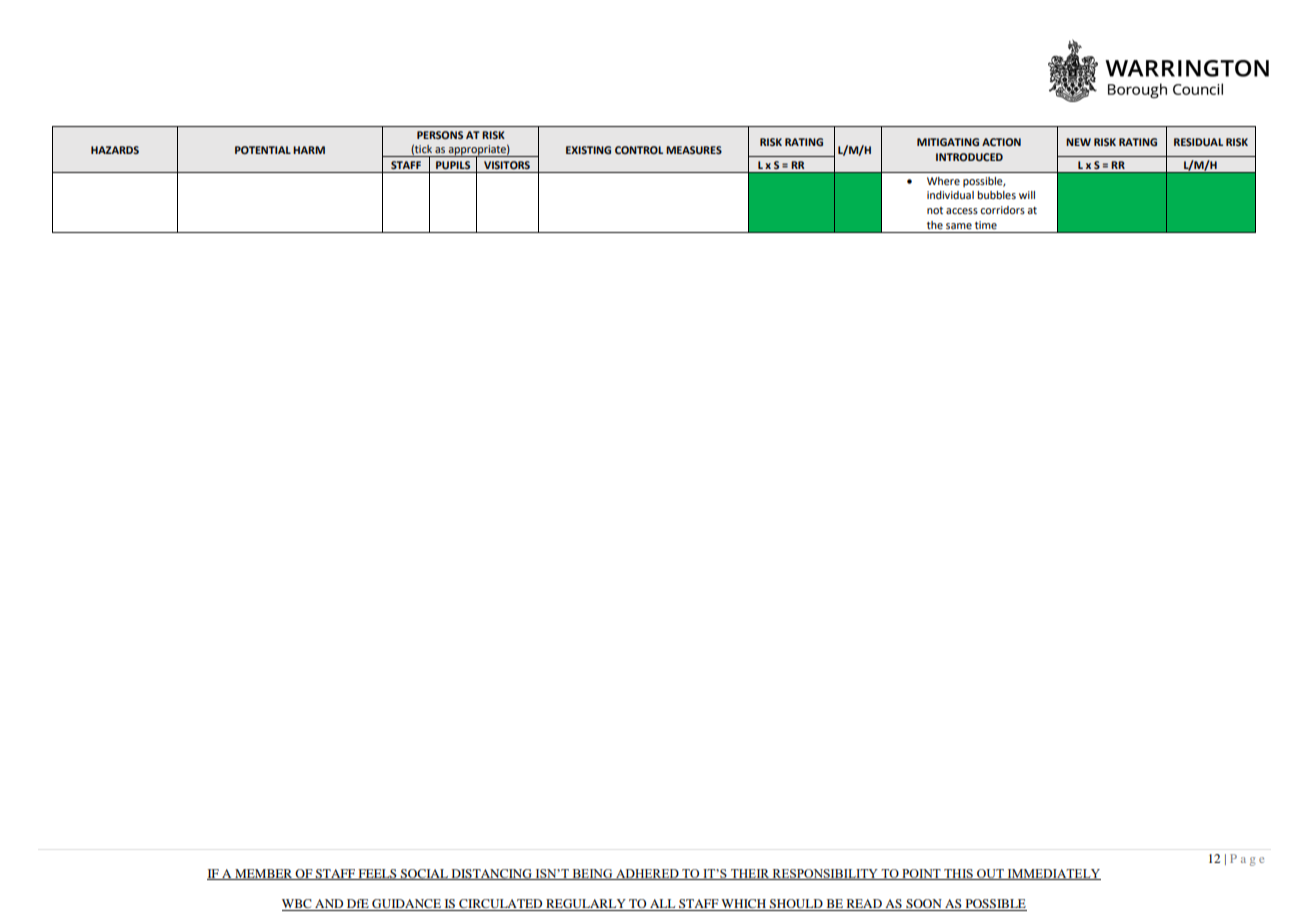 Image resolution: width=1308 pixels, height=924 pixels. Describe the element at coordinates (986, 225) in the screenshot. I see `time` at that location.
